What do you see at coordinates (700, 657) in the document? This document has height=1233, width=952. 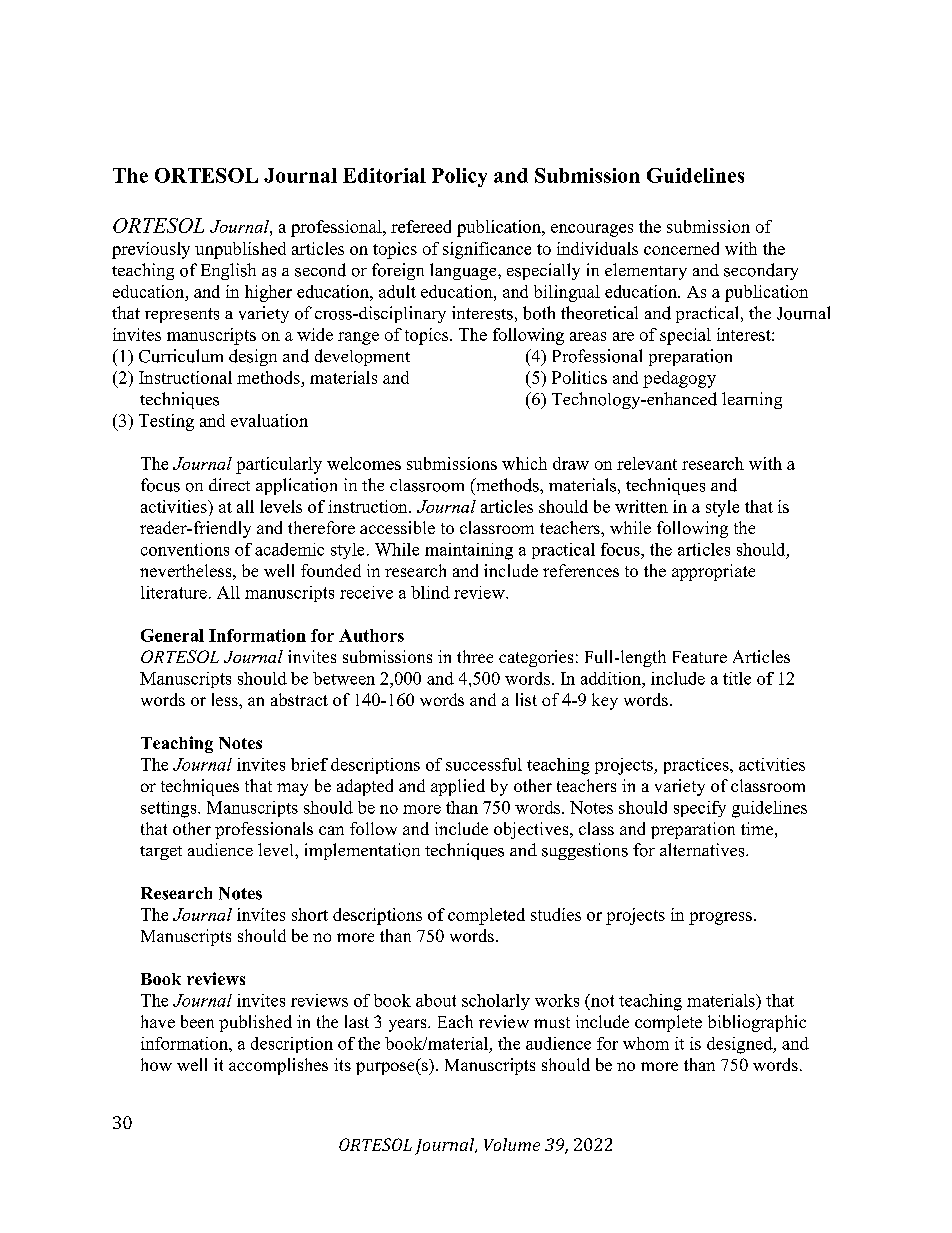 I see `Feature` at bounding box center [700, 657].
